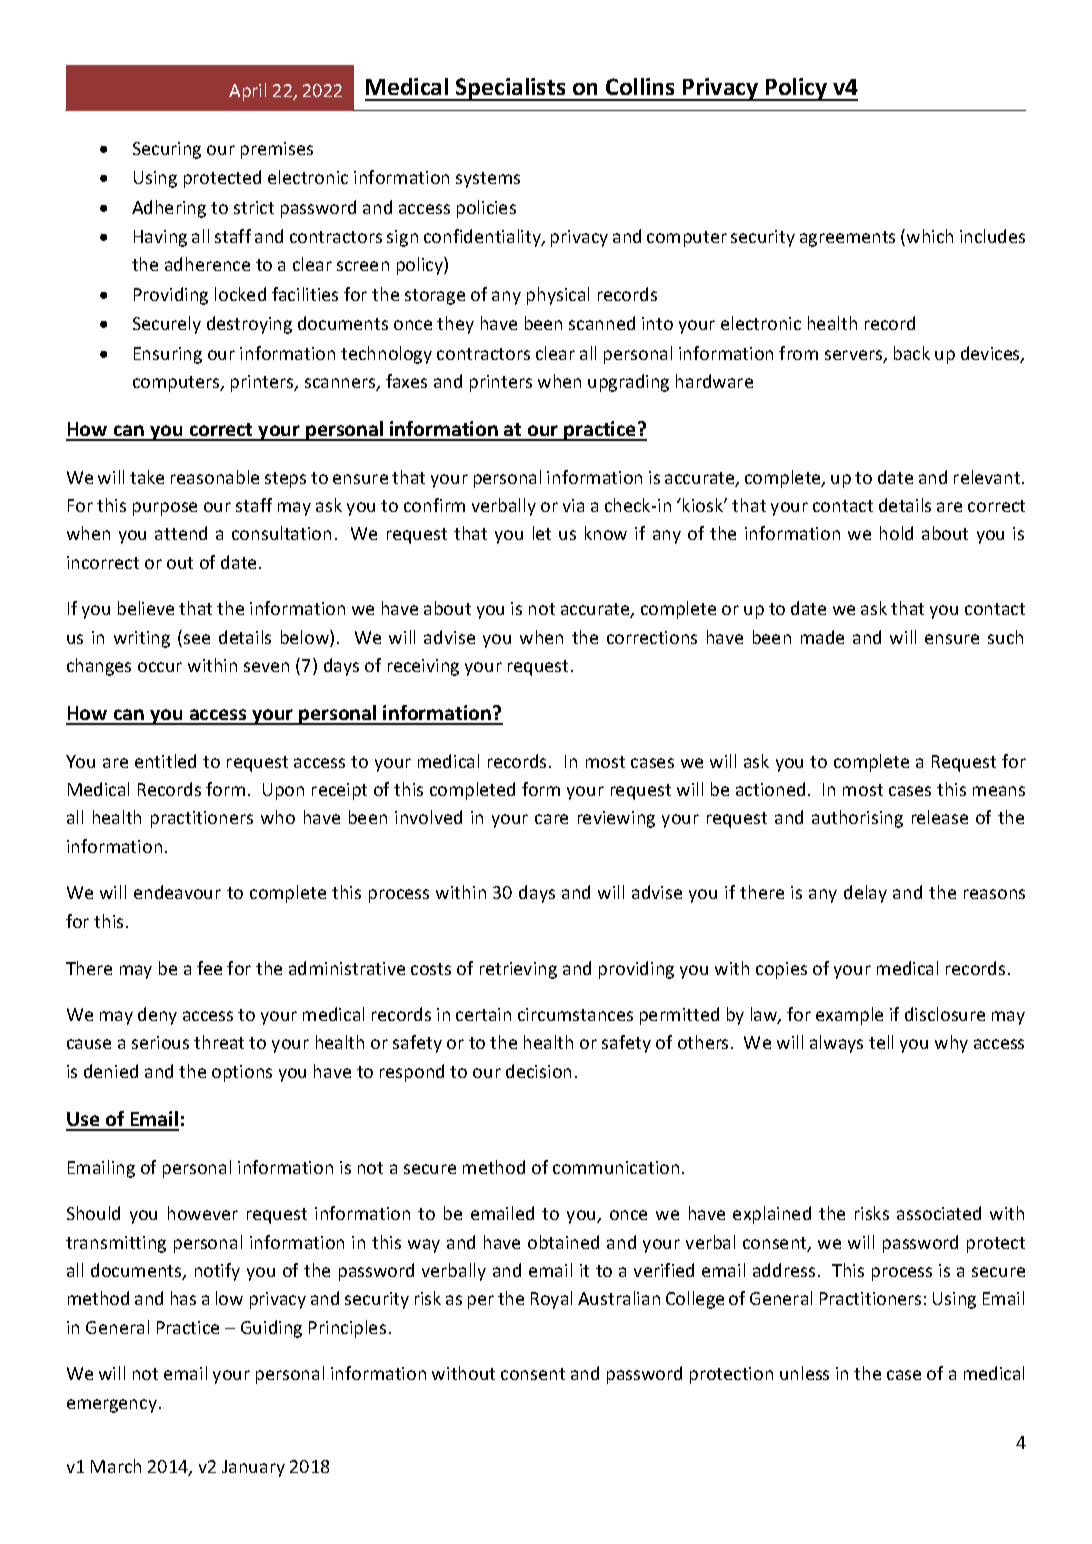 This screenshot has height=1544, width=1092. I want to click on Securing, so click(167, 150).
